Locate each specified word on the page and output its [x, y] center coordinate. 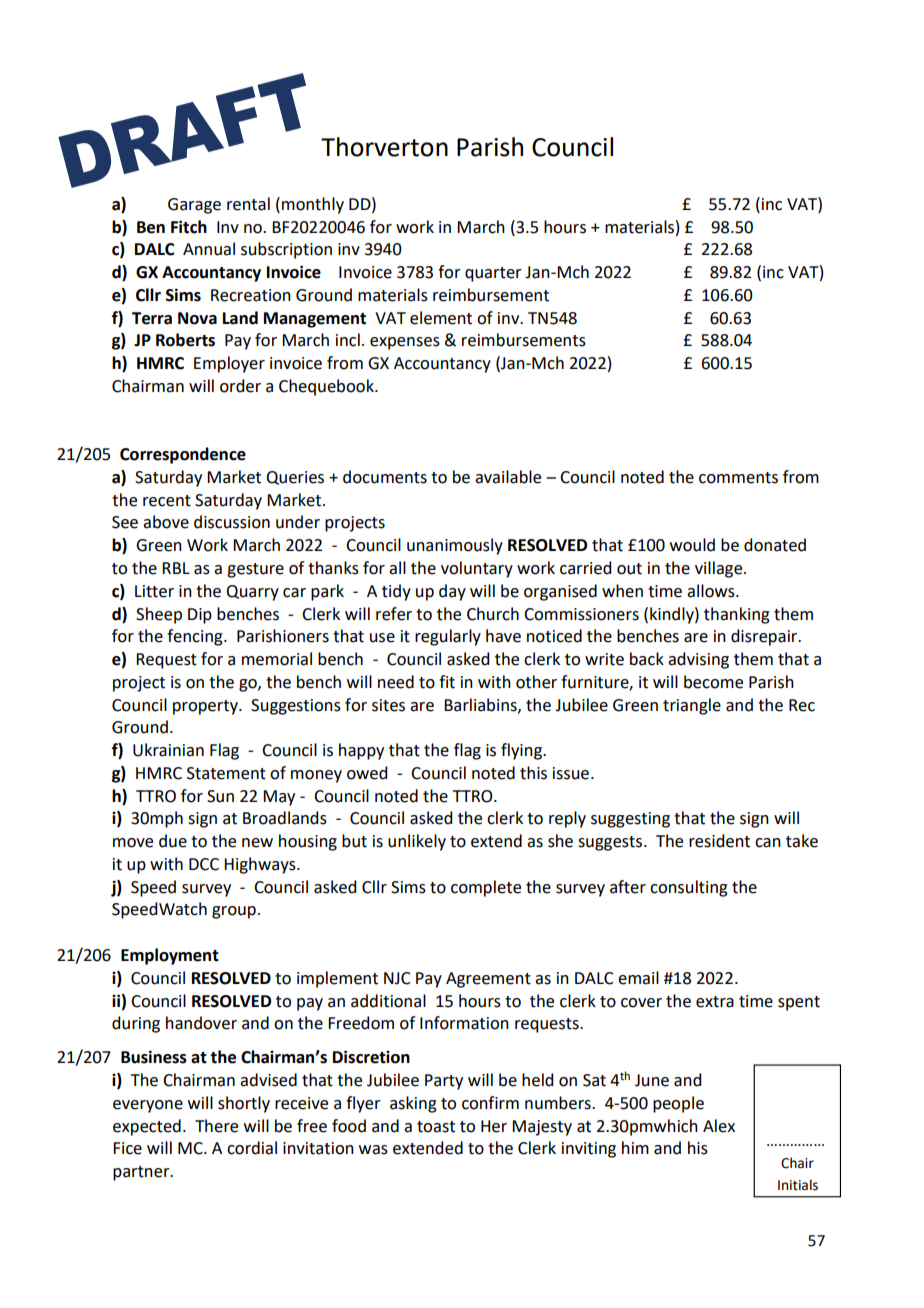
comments [738, 478]
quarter [493, 274]
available [508, 477]
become [713, 682]
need [396, 682]
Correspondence [183, 455]
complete [486, 888]
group [234, 912]
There [216, 1126]
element [441, 318]
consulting [689, 888]
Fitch [189, 227]
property [206, 707]
